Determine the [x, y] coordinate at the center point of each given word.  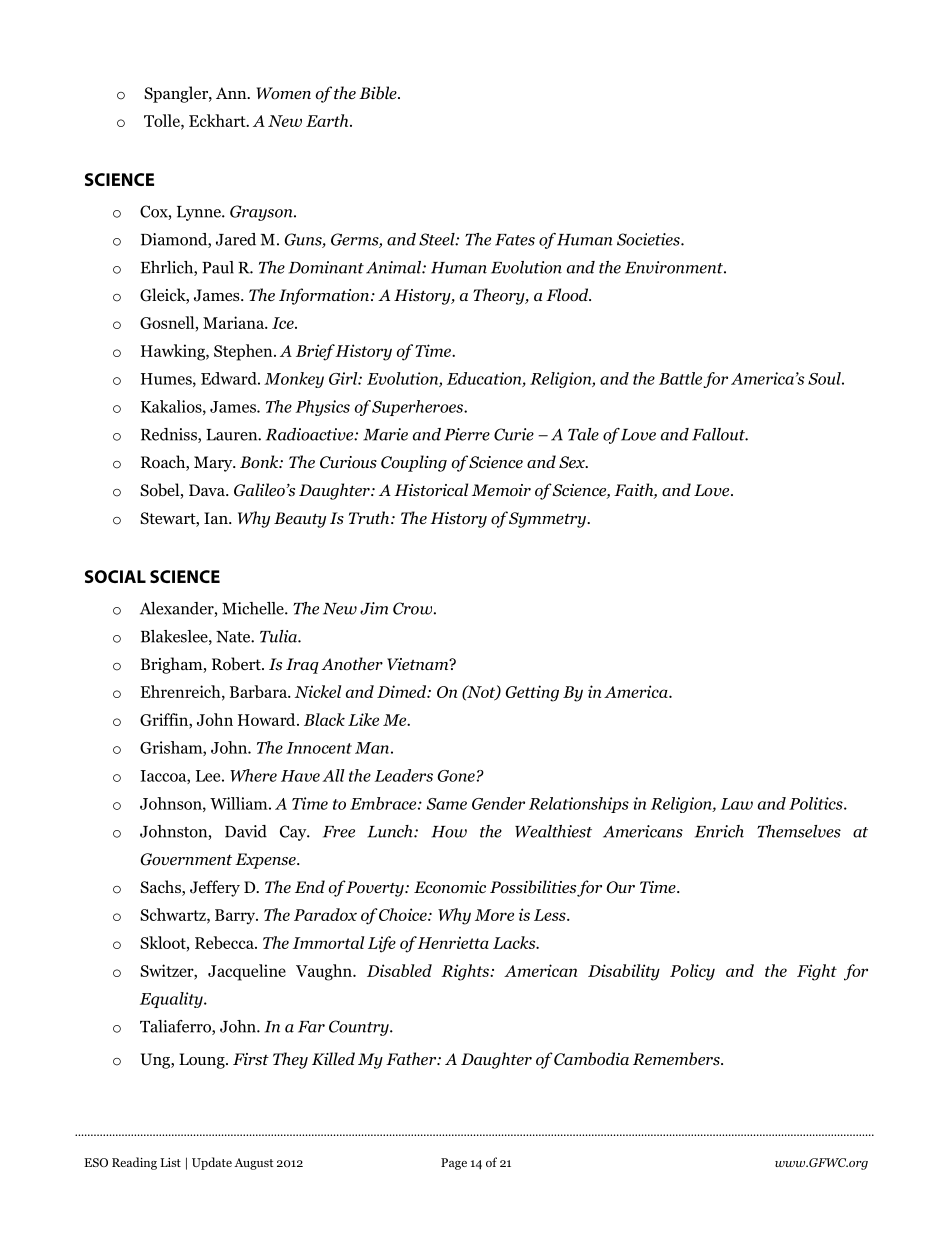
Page [454, 1164]
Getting [532, 693]
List [170, 1162]
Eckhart [218, 120]
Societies [649, 239]
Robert [237, 664]
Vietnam [419, 664]
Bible [379, 93]
